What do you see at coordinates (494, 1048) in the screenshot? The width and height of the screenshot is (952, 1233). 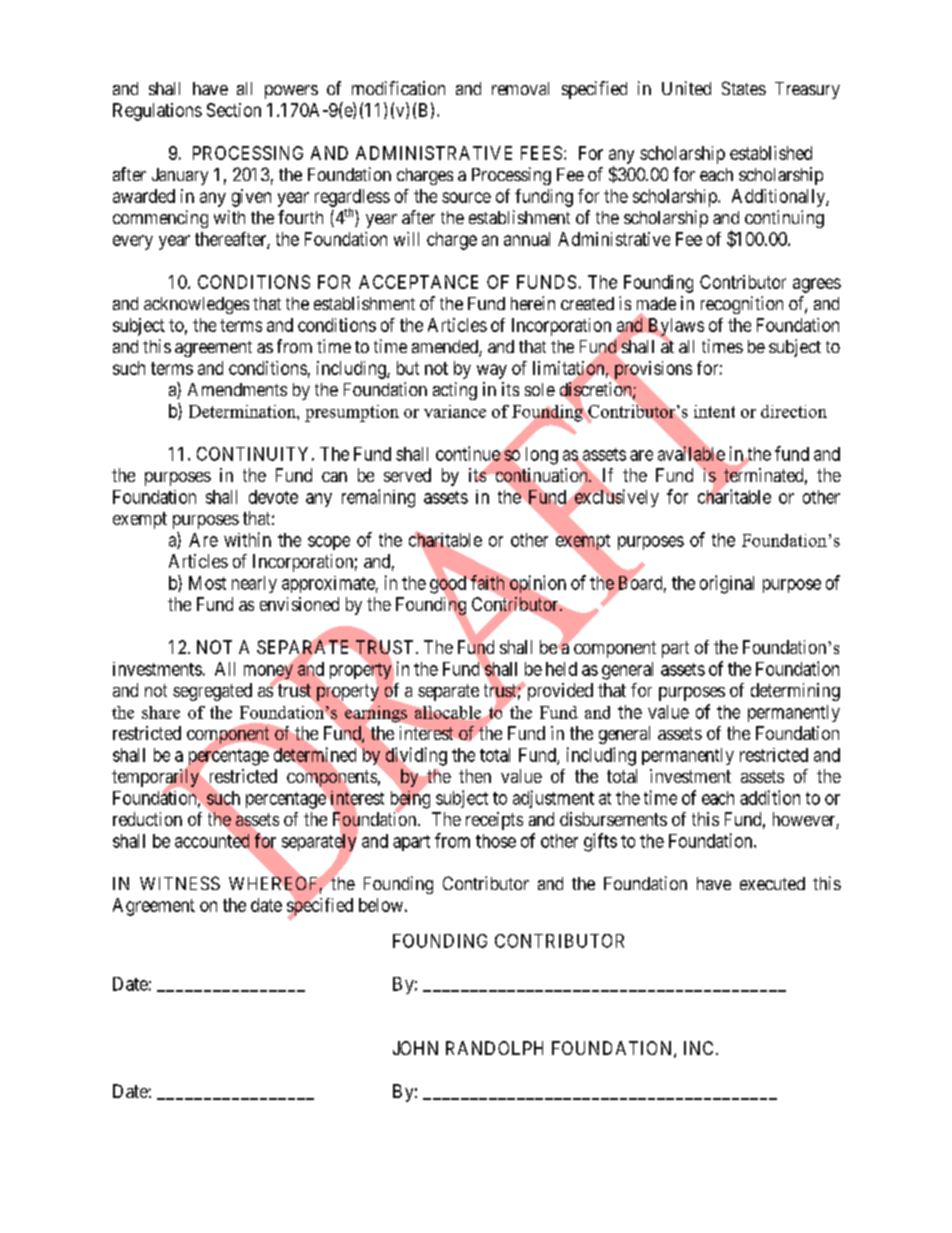 I see `RANDOLPH` at bounding box center [494, 1048].
